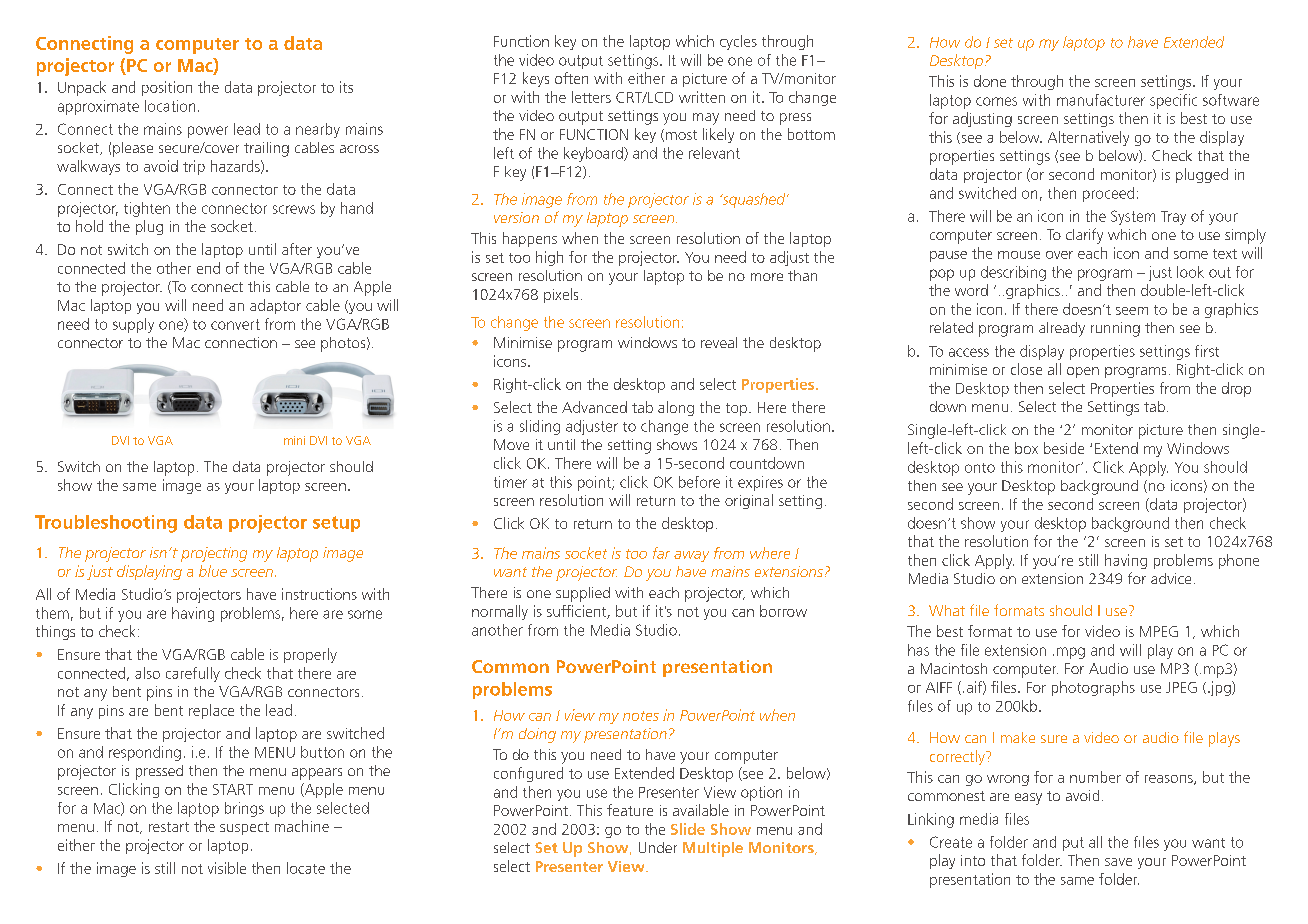 This page has width=1308, height=924. Describe the element at coordinates (1118, 862) in the page. I see `save` at that location.
